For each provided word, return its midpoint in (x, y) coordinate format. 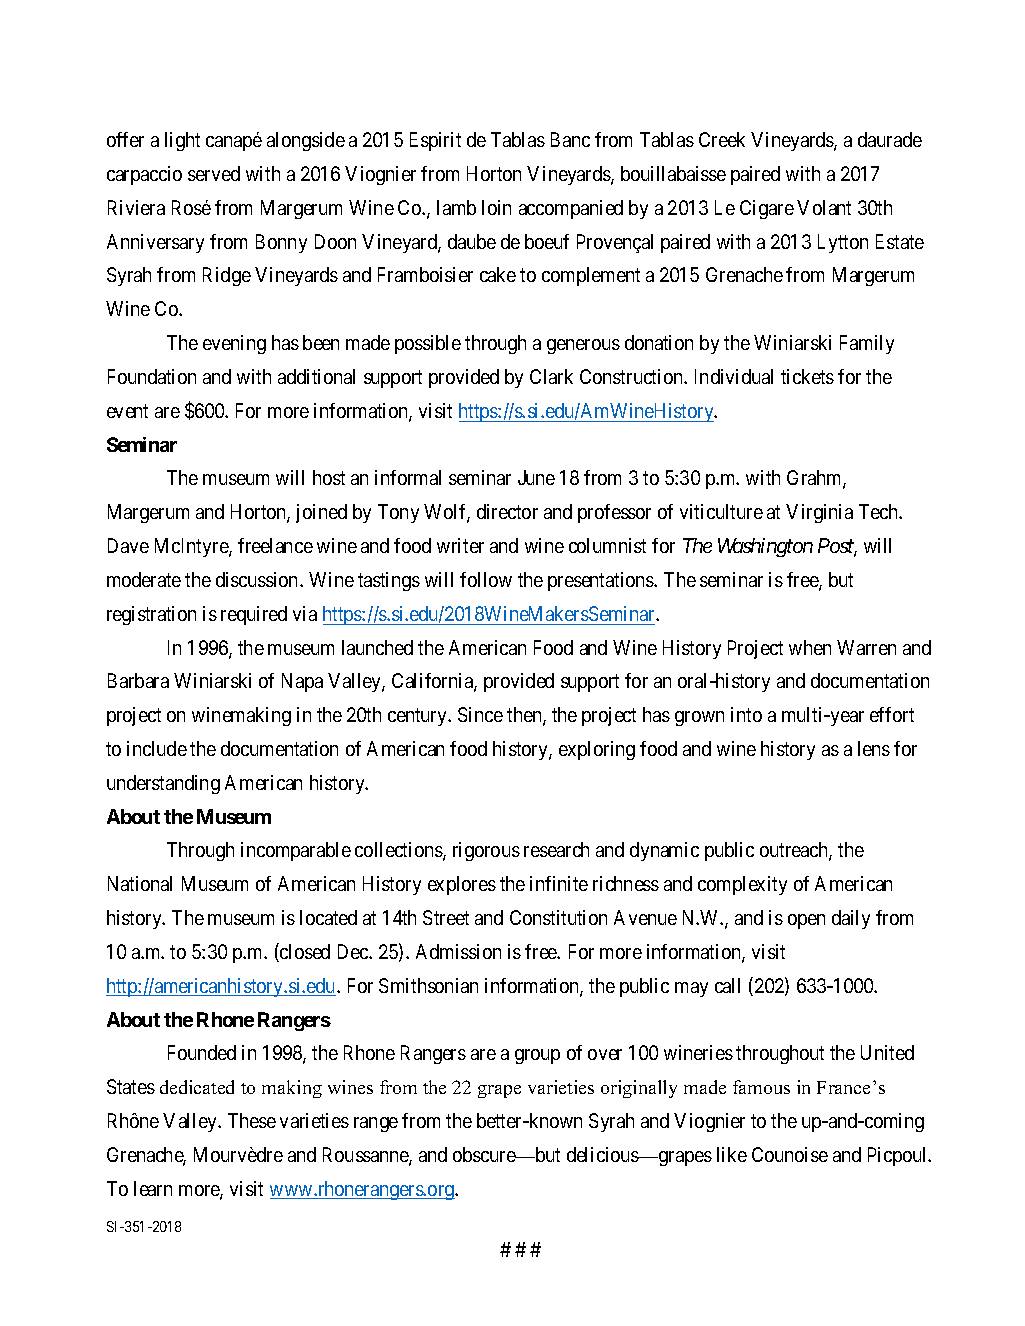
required (254, 615)
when (810, 647)
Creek (722, 139)
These (252, 1120)
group (537, 1056)
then (525, 716)
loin (496, 207)
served (214, 173)
